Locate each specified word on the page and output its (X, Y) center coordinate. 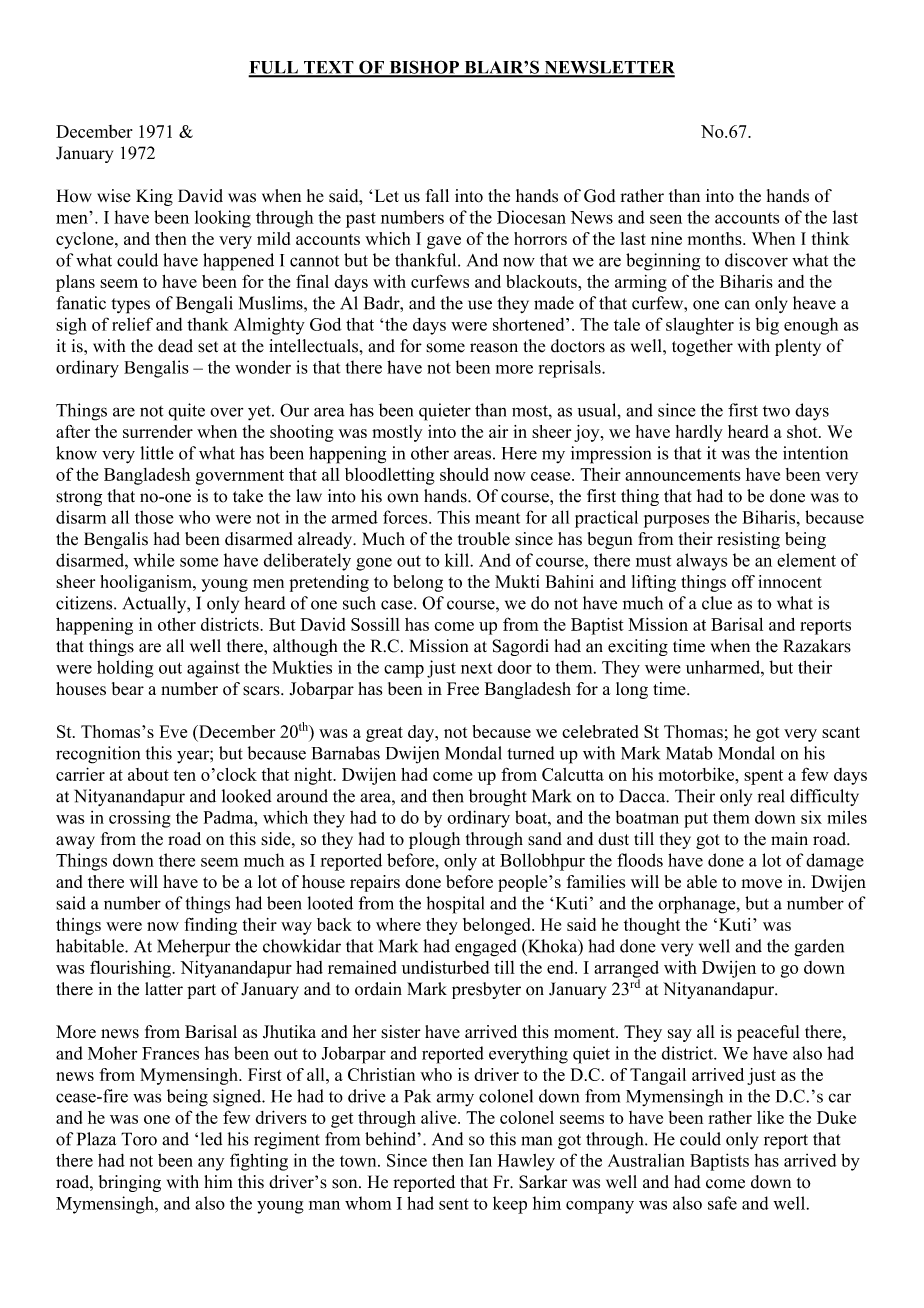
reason (494, 348)
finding (210, 926)
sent (454, 1204)
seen (666, 219)
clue (717, 603)
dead (175, 346)
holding (125, 669)
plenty (798, 347)
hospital (455, 905)
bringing (130, 1183)
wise (114, 196)
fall (437, 195)
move (761, 883)
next (477, 668)
